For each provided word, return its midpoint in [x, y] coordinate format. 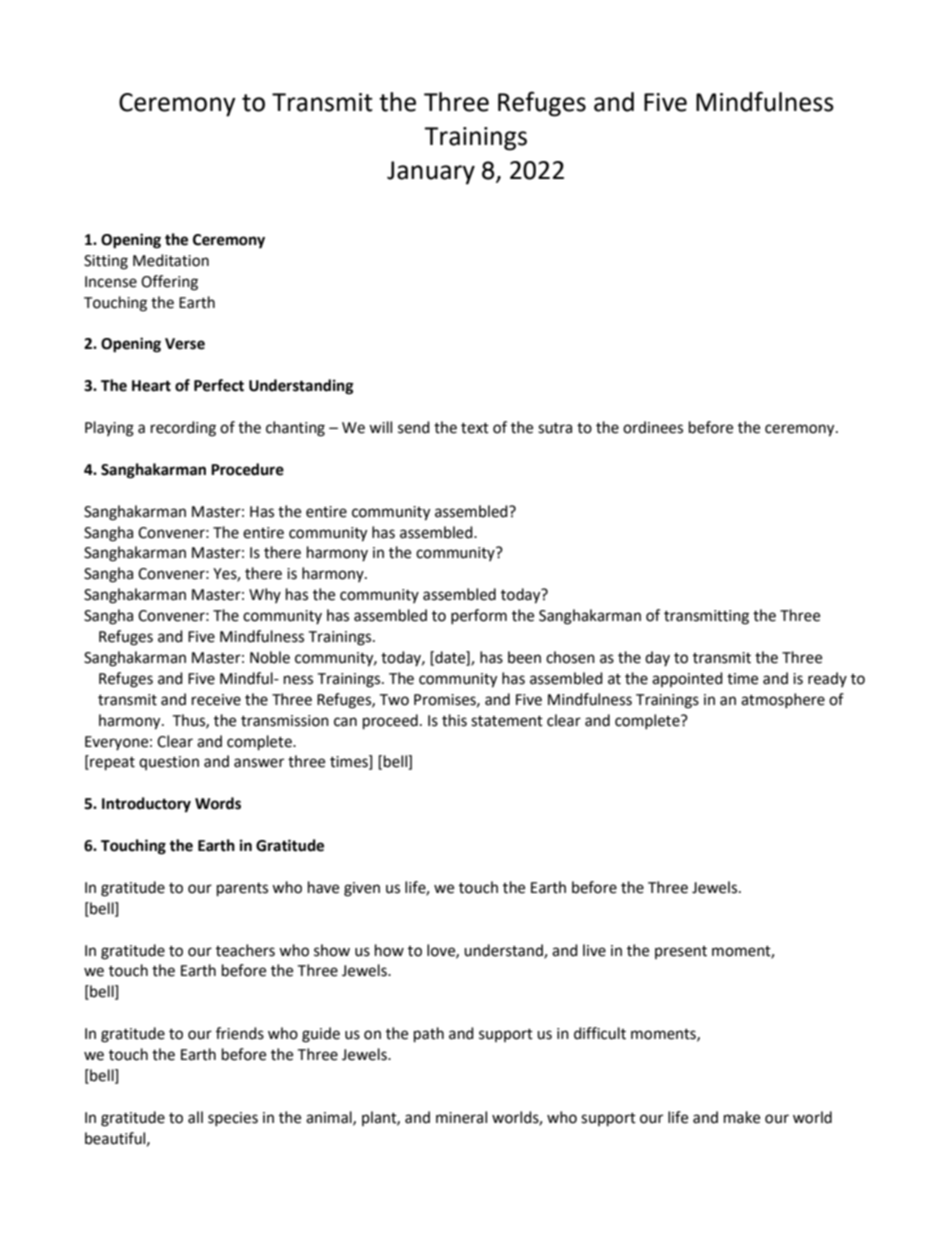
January [431, 173]
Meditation [171, 260]
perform [479, 616]
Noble [270, 657]
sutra [555, 428]
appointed [687, 679]
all [195, 1117]
